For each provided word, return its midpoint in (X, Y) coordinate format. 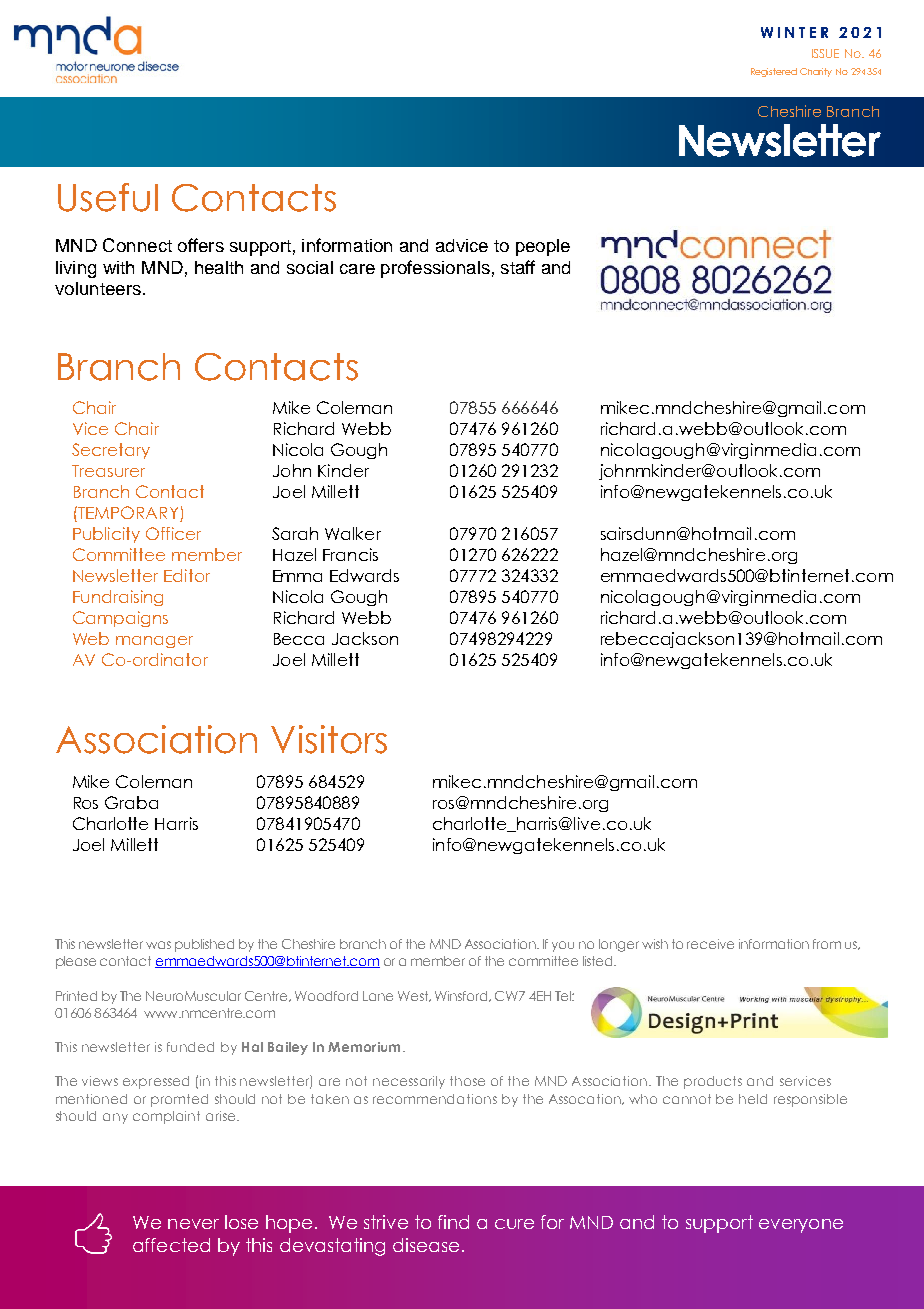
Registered (774, 72)
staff (518, 267)
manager (154, 642)
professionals (435, 269)
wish (655, 944)
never (193, 1224)
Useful (108, 197)
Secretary (111, 451)
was (158, 945)
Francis (350, 554)
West (414, 996)
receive (710, 944)
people (543, 247)
